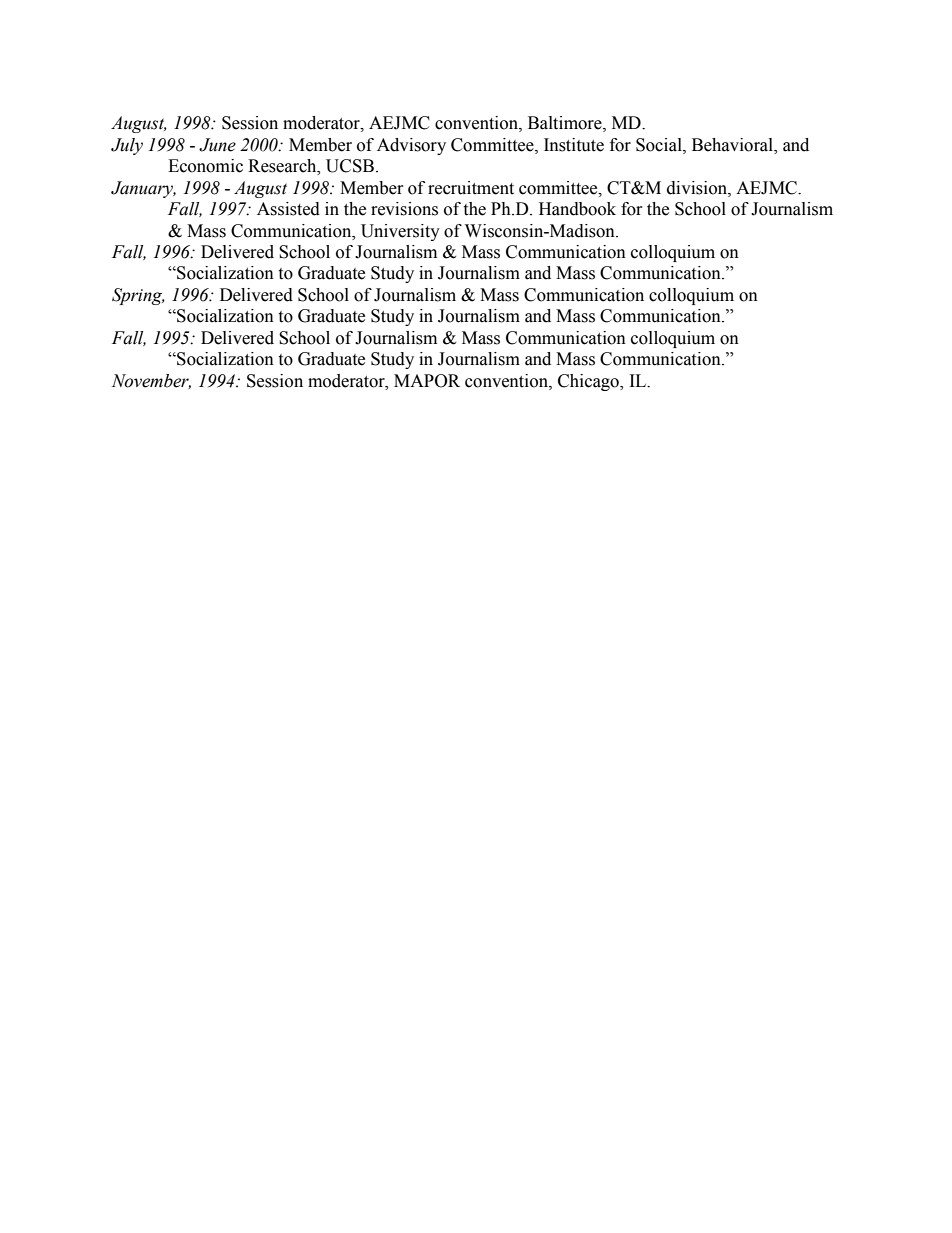 The width and height of the screenshot is (952, 1233). I want to click on recruitment, so click(471, 188).
